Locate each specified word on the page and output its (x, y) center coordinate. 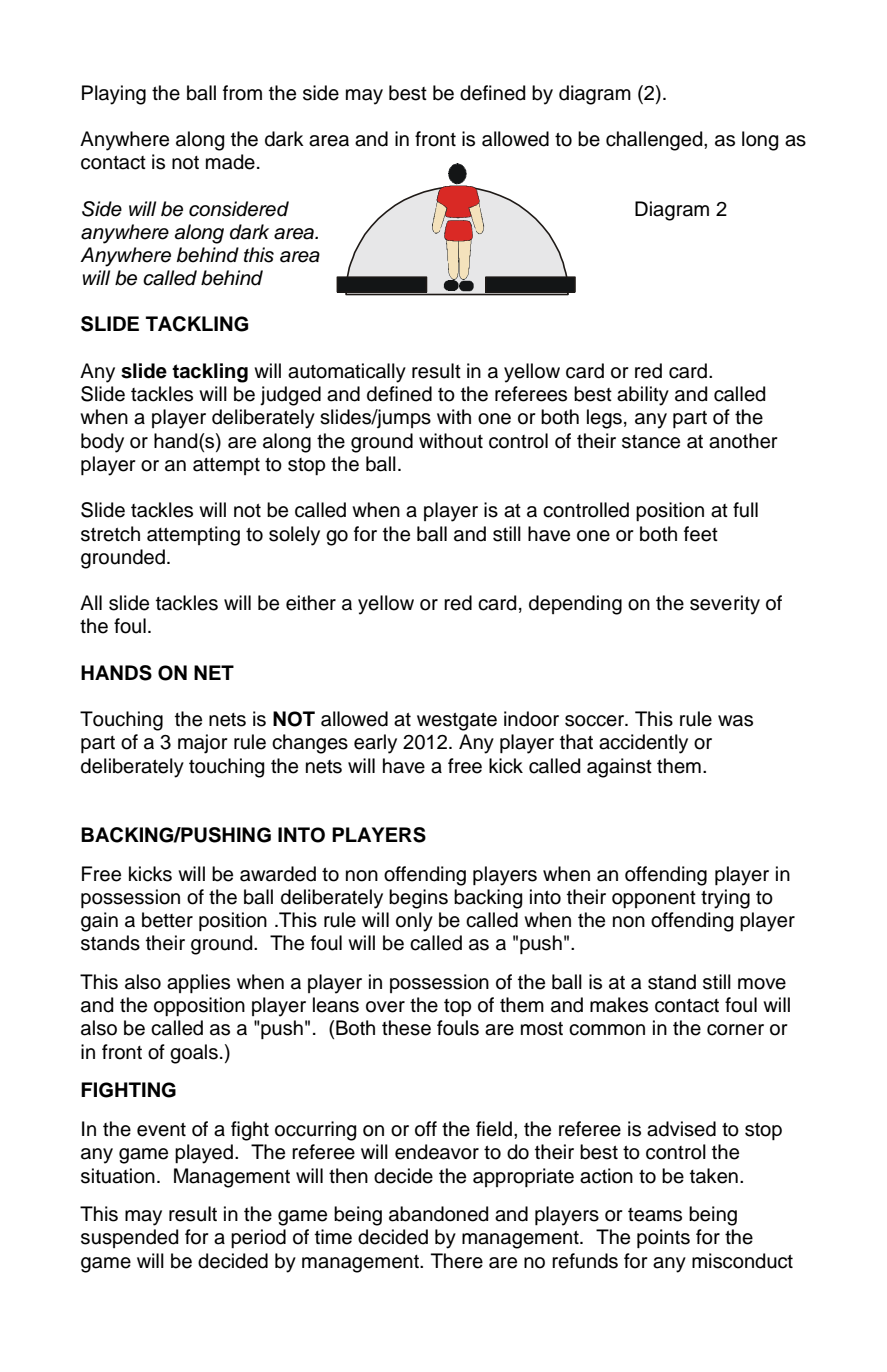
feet (701, 534)
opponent (654, 899)
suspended (129, 1238)
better (167, 920)
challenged (655, 141)
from (242, 93)
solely (294, 536)
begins (418, 899)
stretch (110, 534)
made (230, 162)
